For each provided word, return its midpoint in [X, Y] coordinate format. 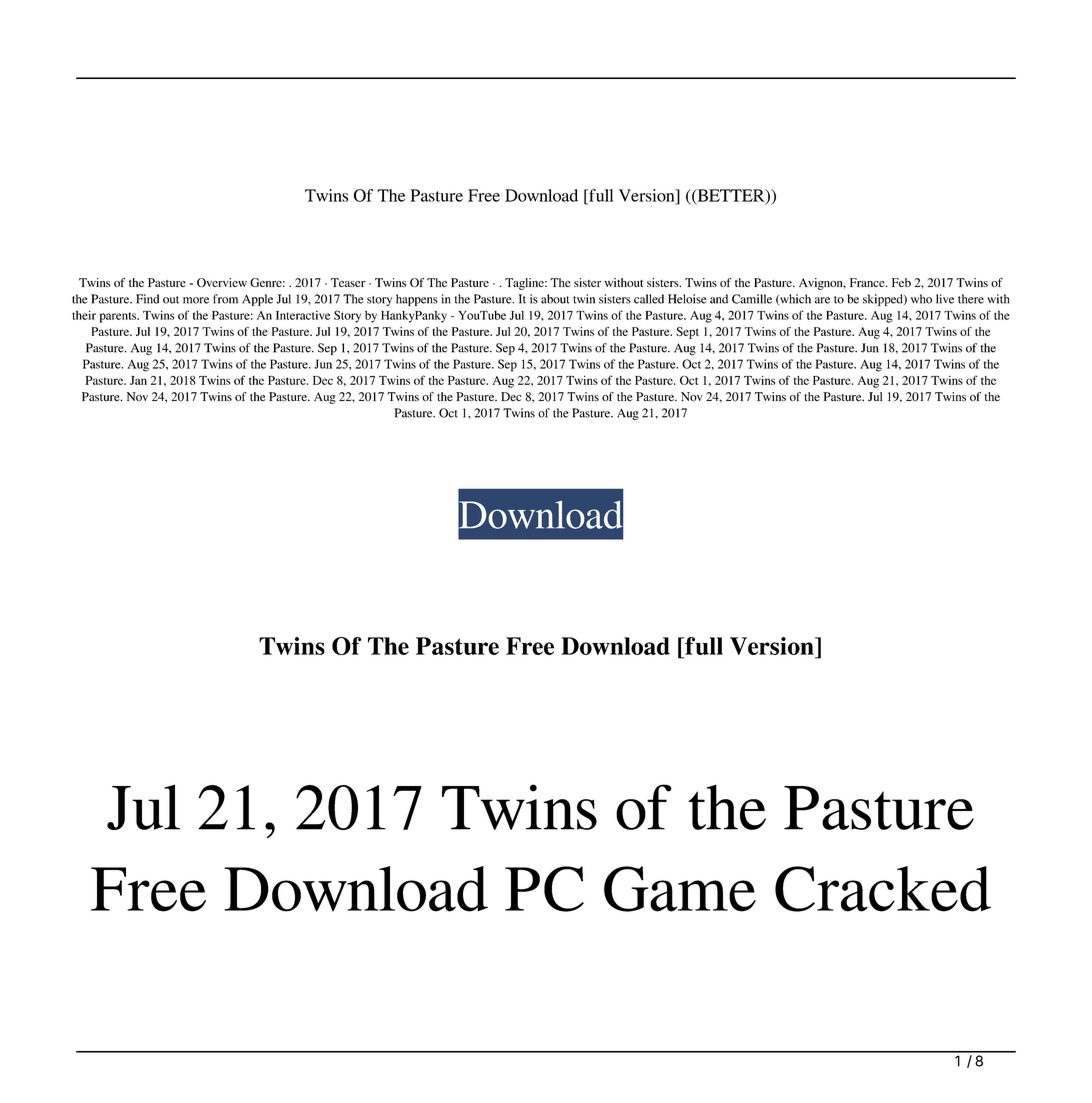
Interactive [303, 315]
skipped [884, 300]
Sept [687, 333]
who [921, 299]
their [84, 315]
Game [680, 889]
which [794, 300]
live [945, 299]
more [196, 300]
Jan [138, 380]
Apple [257, 300]
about [555, 299]
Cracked [883, 889]
